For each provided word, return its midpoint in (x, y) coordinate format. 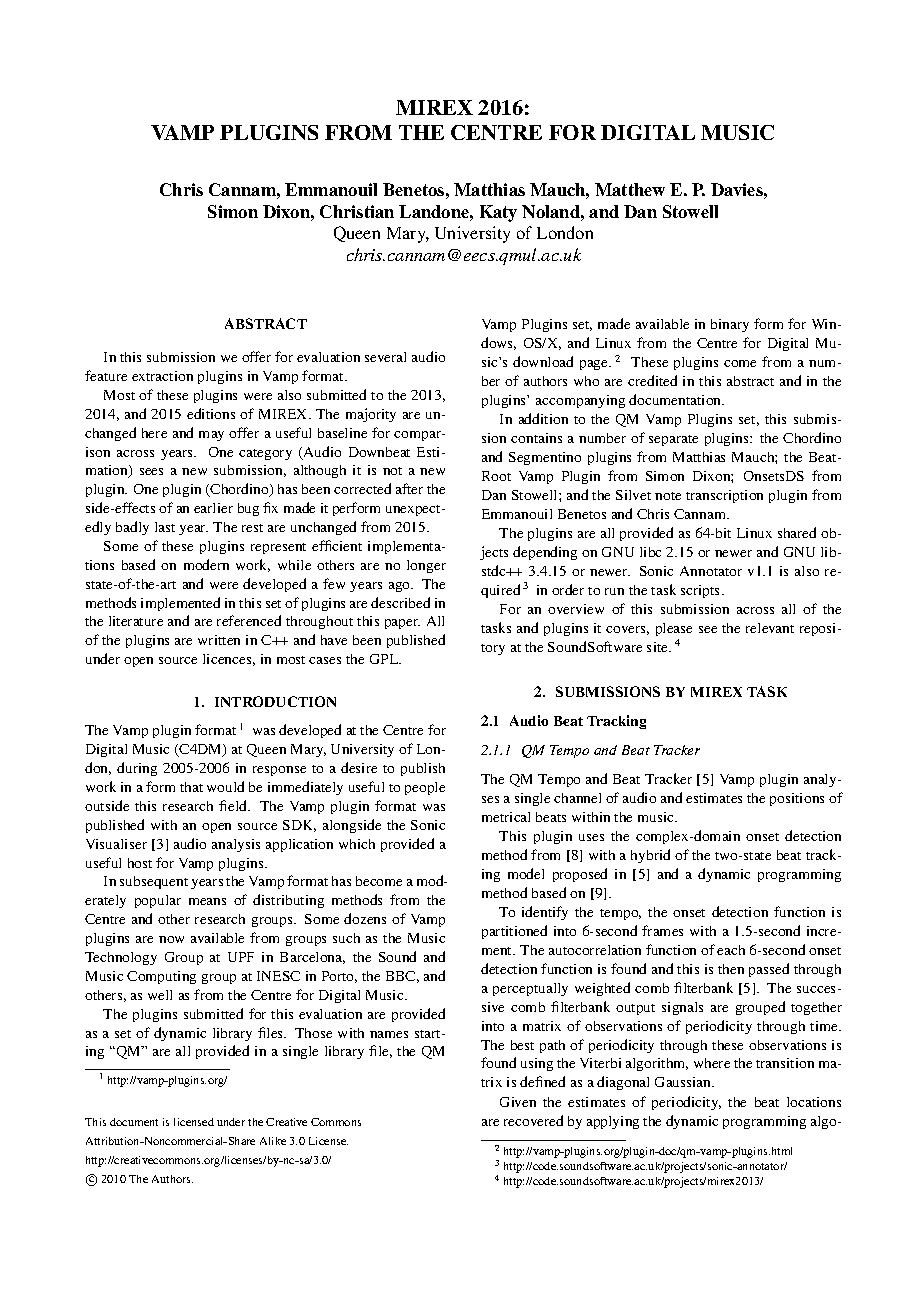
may (211, 436)
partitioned (514, 932)
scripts (702, 591)
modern (206, 564)
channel (577, 798)
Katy (498, 213)
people (425, 788)
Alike (273, 1141)
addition (543, 418)
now (171, 939)
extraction (162, 376)
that (191, 787)
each (731, 950)
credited (652, 380)
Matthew (630, 189)
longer (426, 566)
